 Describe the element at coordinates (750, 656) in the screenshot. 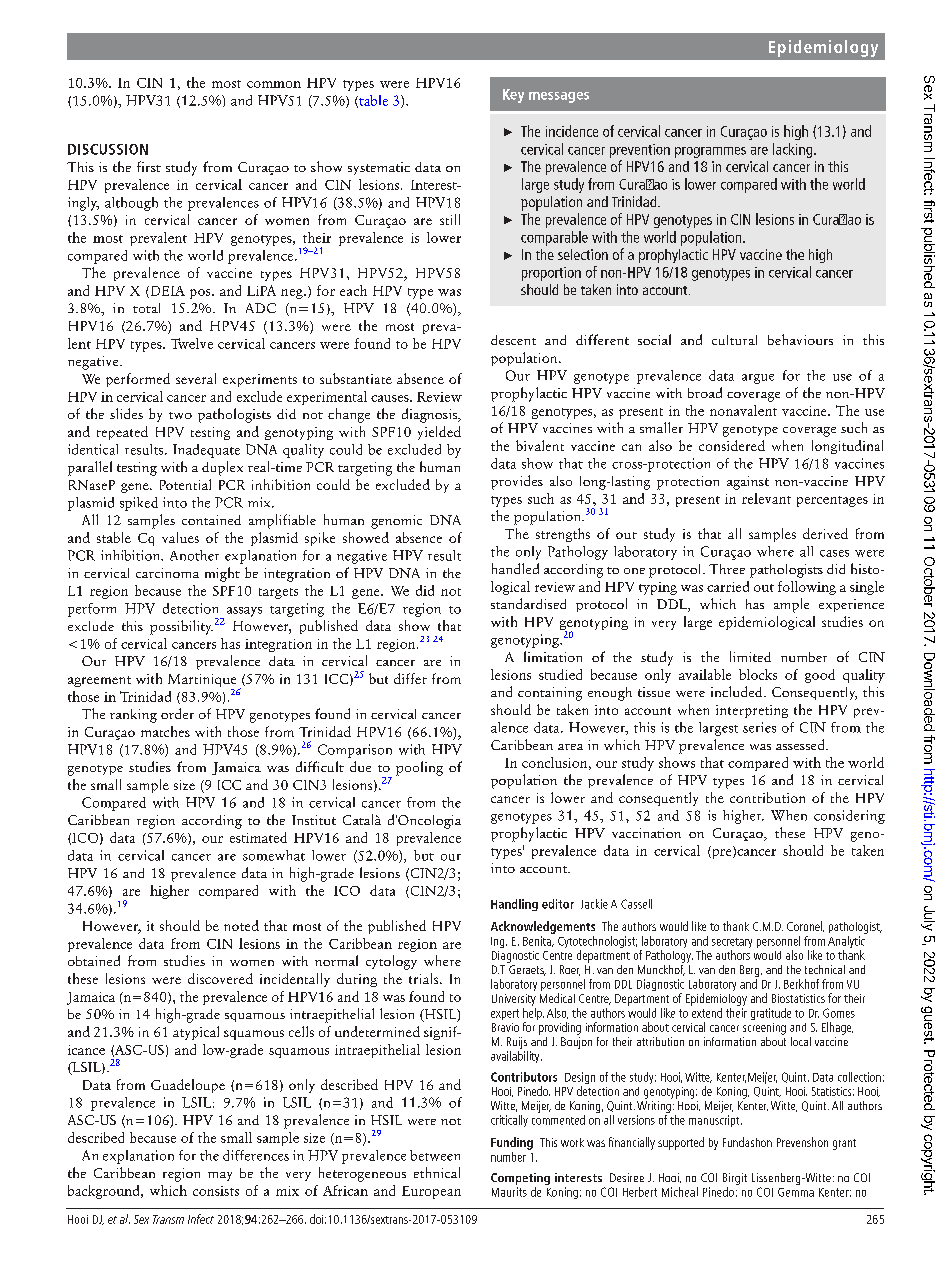

I see `limited` at that location.
